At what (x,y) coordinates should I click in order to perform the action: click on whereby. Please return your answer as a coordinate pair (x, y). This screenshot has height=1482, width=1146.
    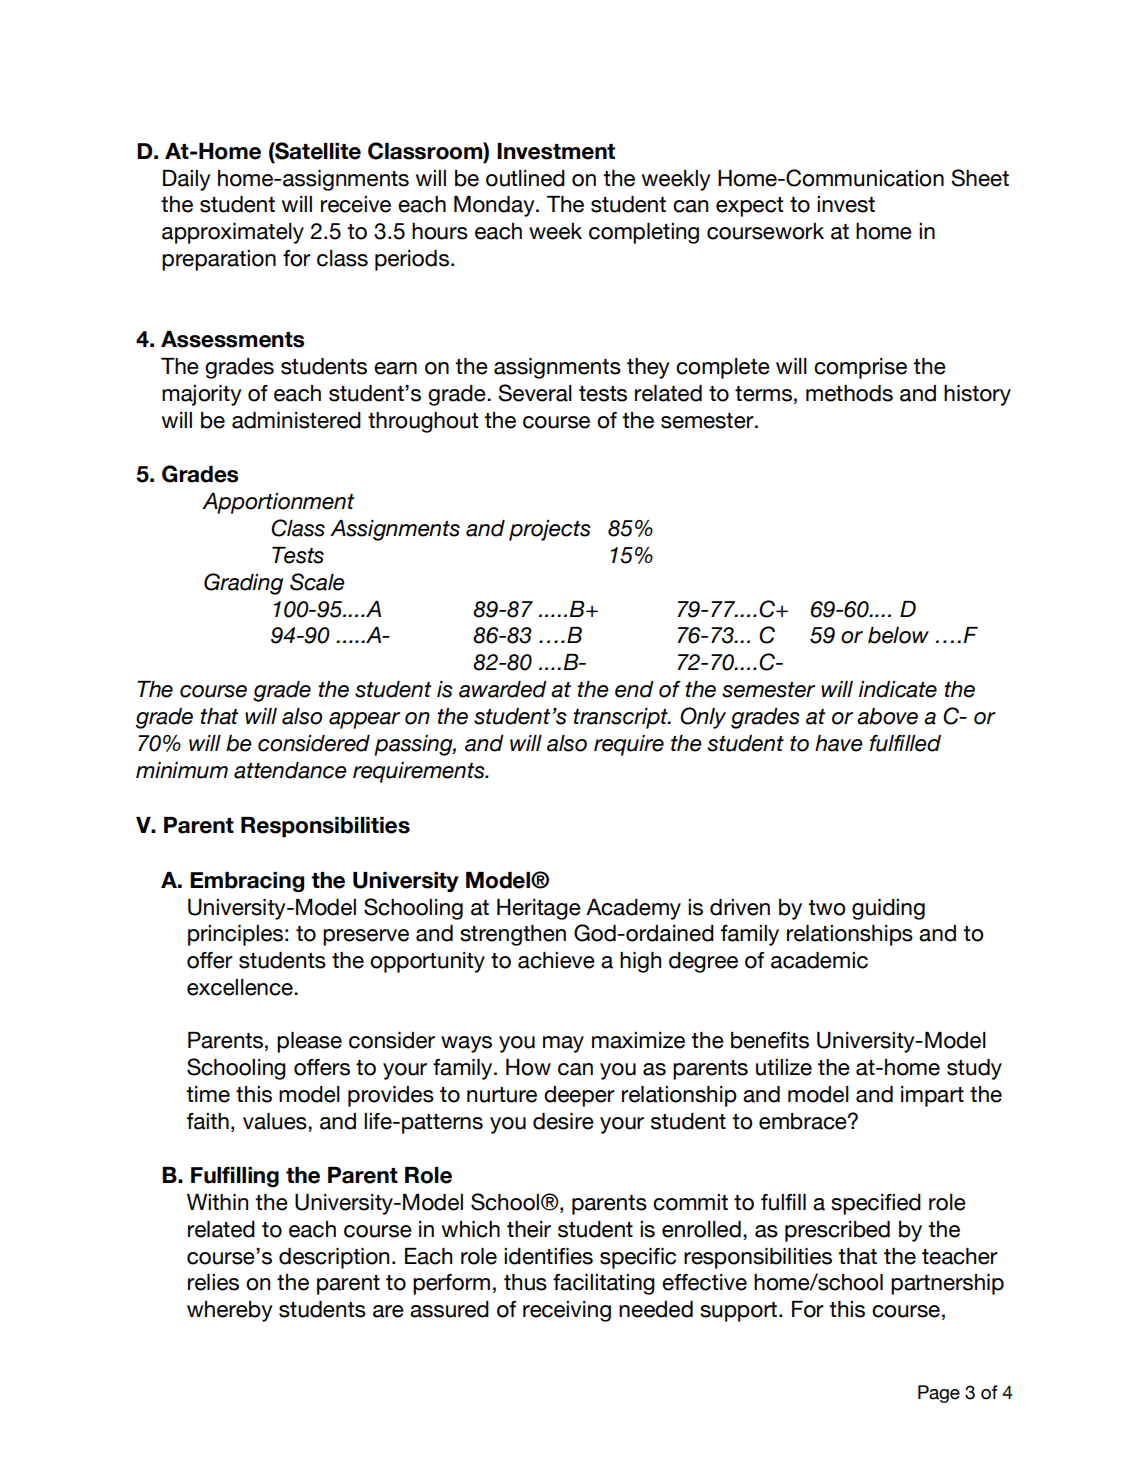
    Looking at the image, I should click on (230, 1311).
